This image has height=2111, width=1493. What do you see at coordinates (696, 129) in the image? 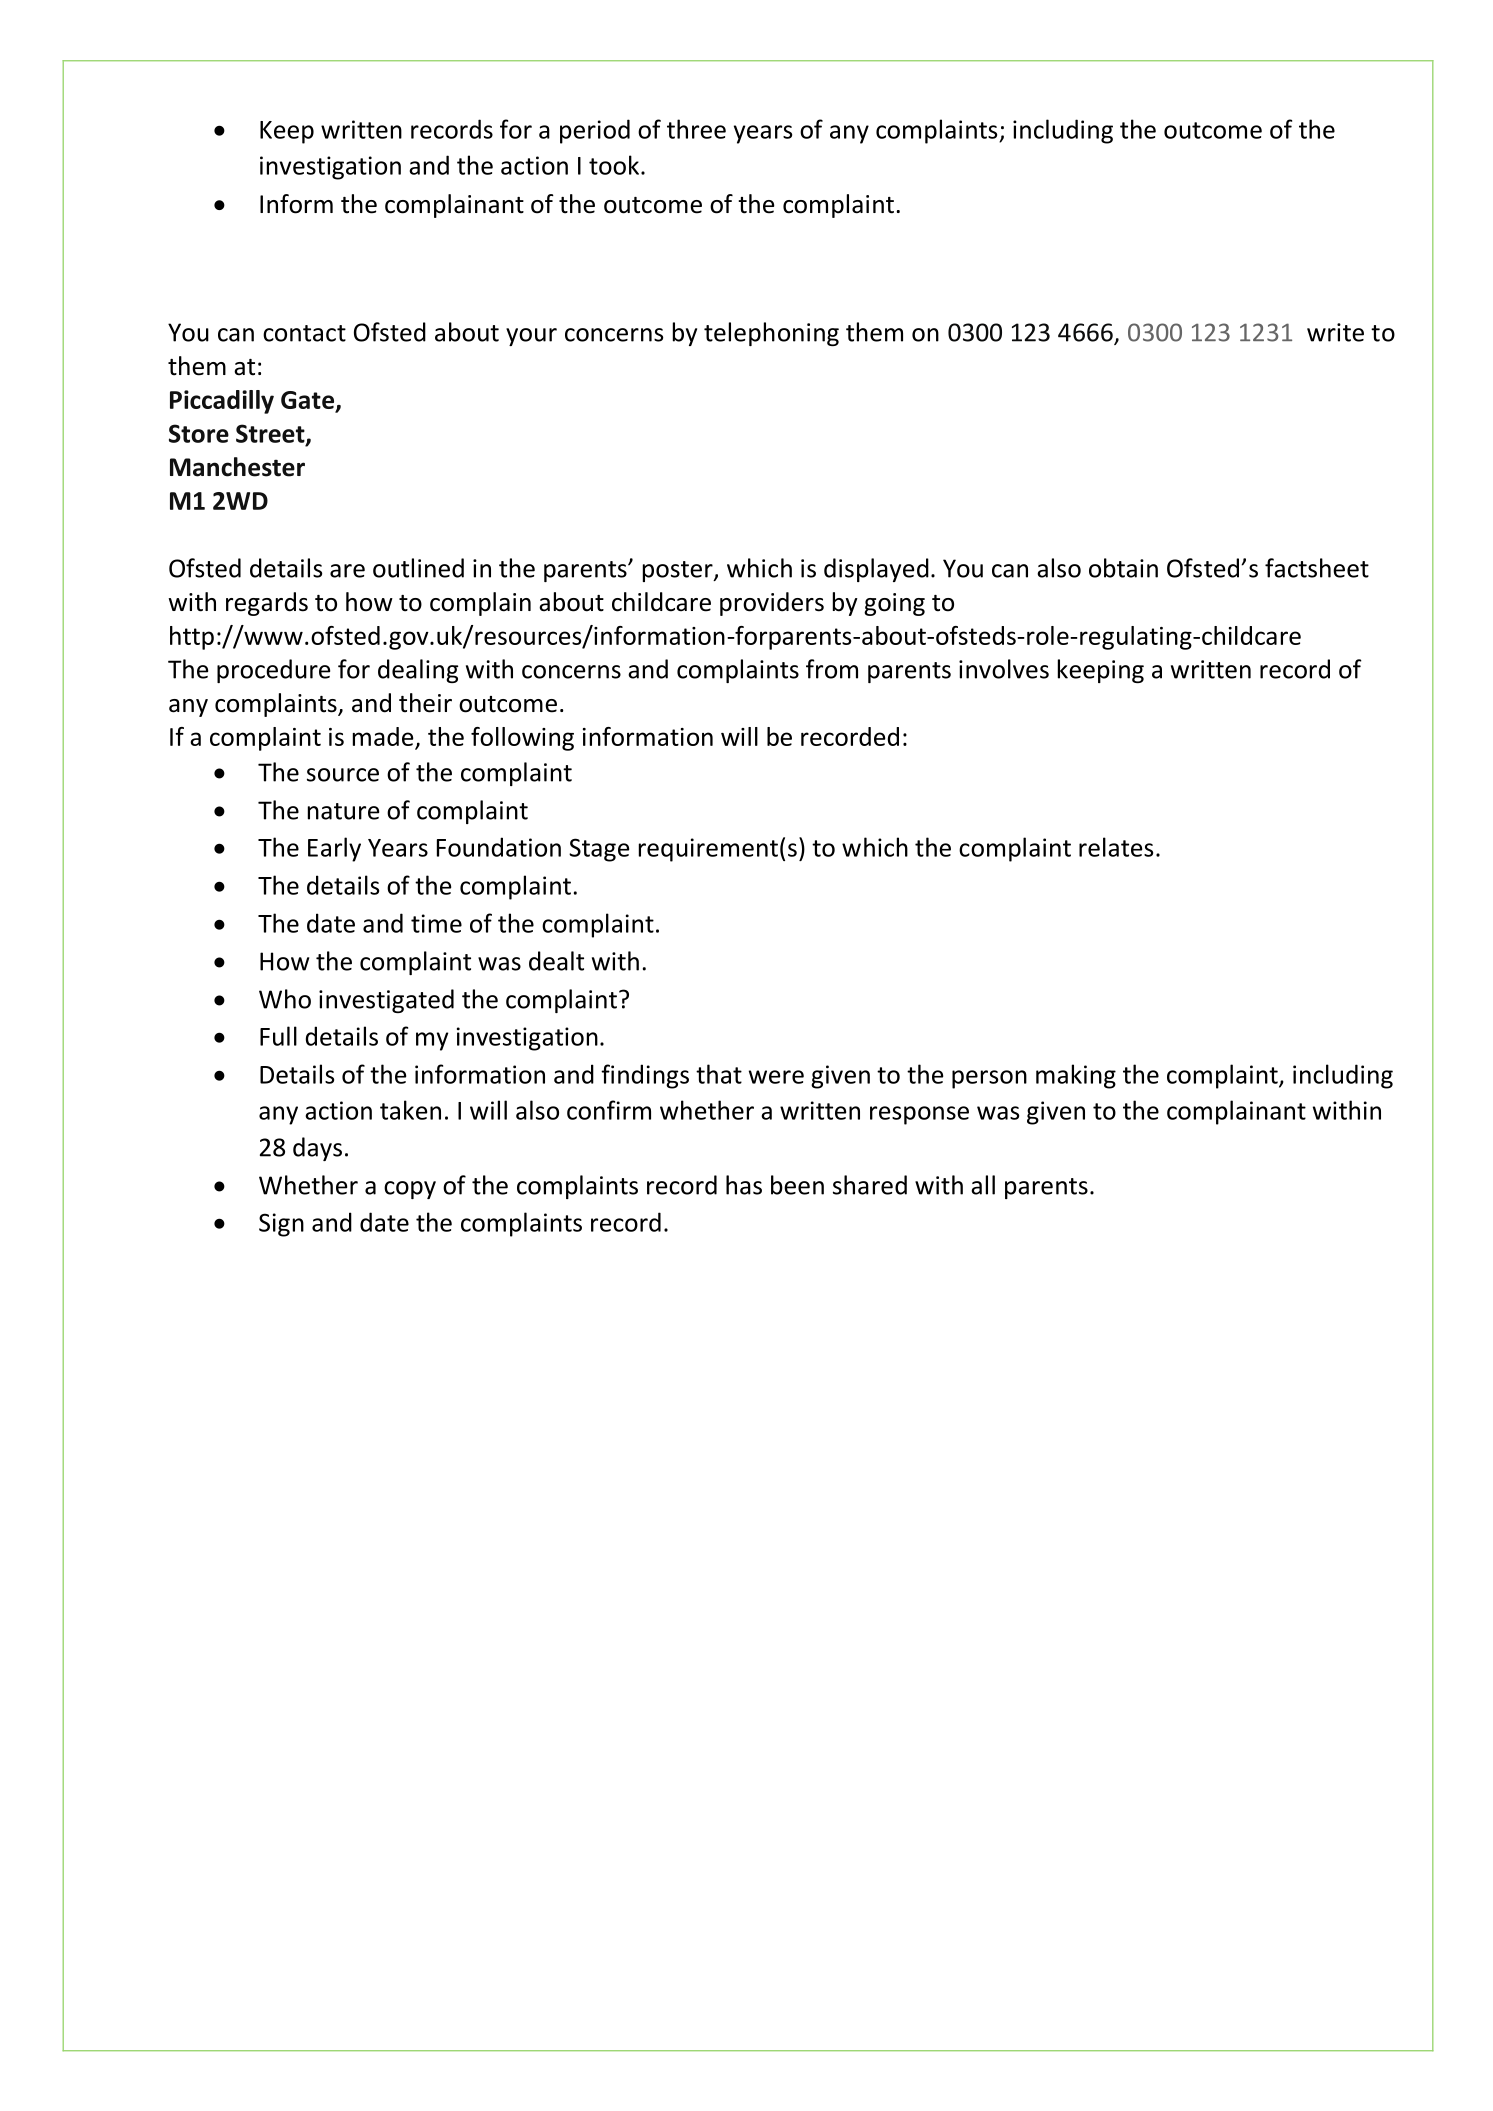
I see `three` at bounding box center [696, 129].
